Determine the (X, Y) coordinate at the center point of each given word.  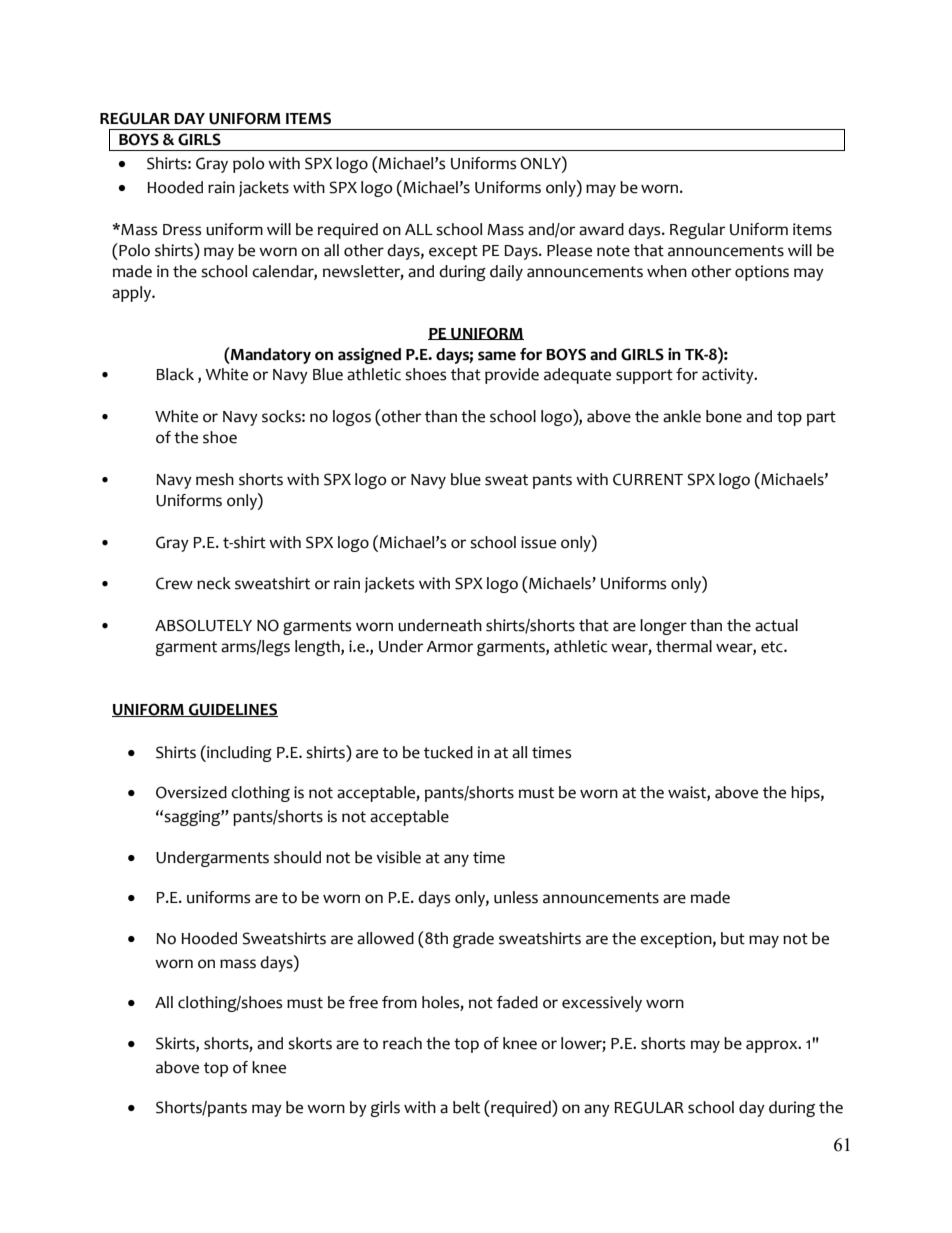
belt (466, 1107)
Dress (182, 230)
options (762, 273)
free (363, 1002)
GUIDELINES (232, 710)
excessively (602, 1004)
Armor (449, 647)
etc (773, 647)
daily (506, 273)
